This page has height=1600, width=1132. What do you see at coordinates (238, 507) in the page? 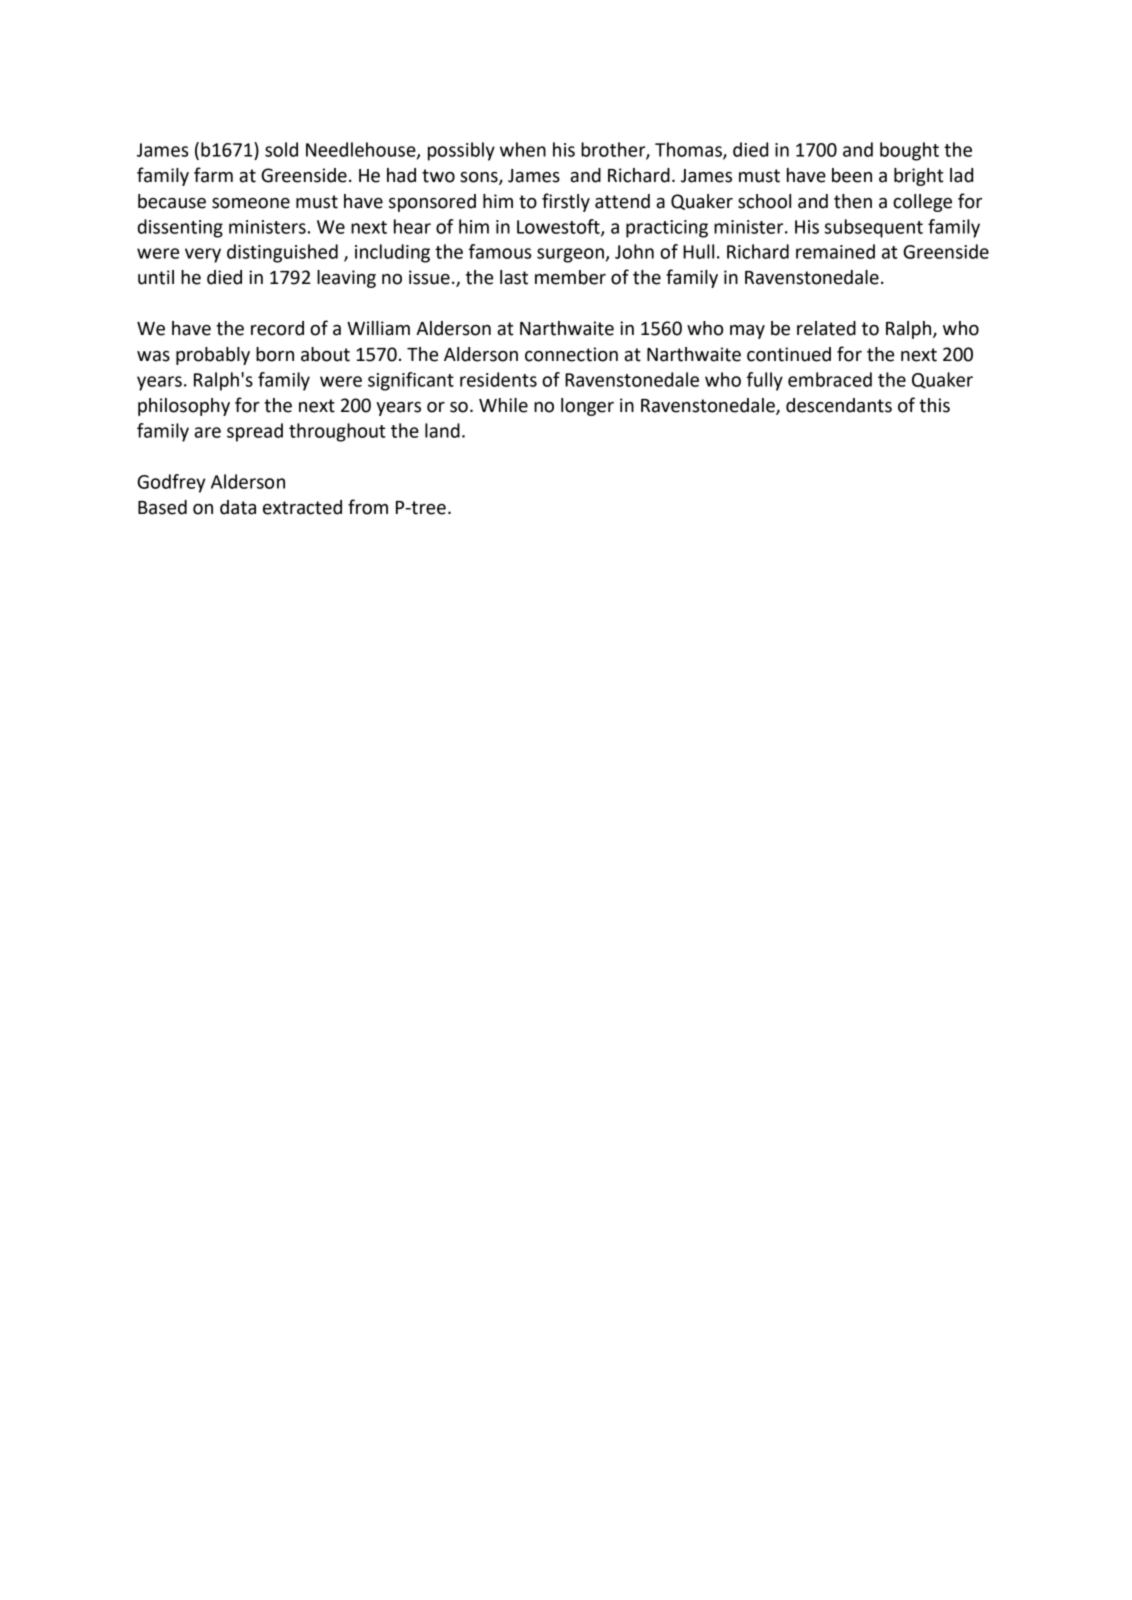
I see `data` at bounding box center [238, 507].
